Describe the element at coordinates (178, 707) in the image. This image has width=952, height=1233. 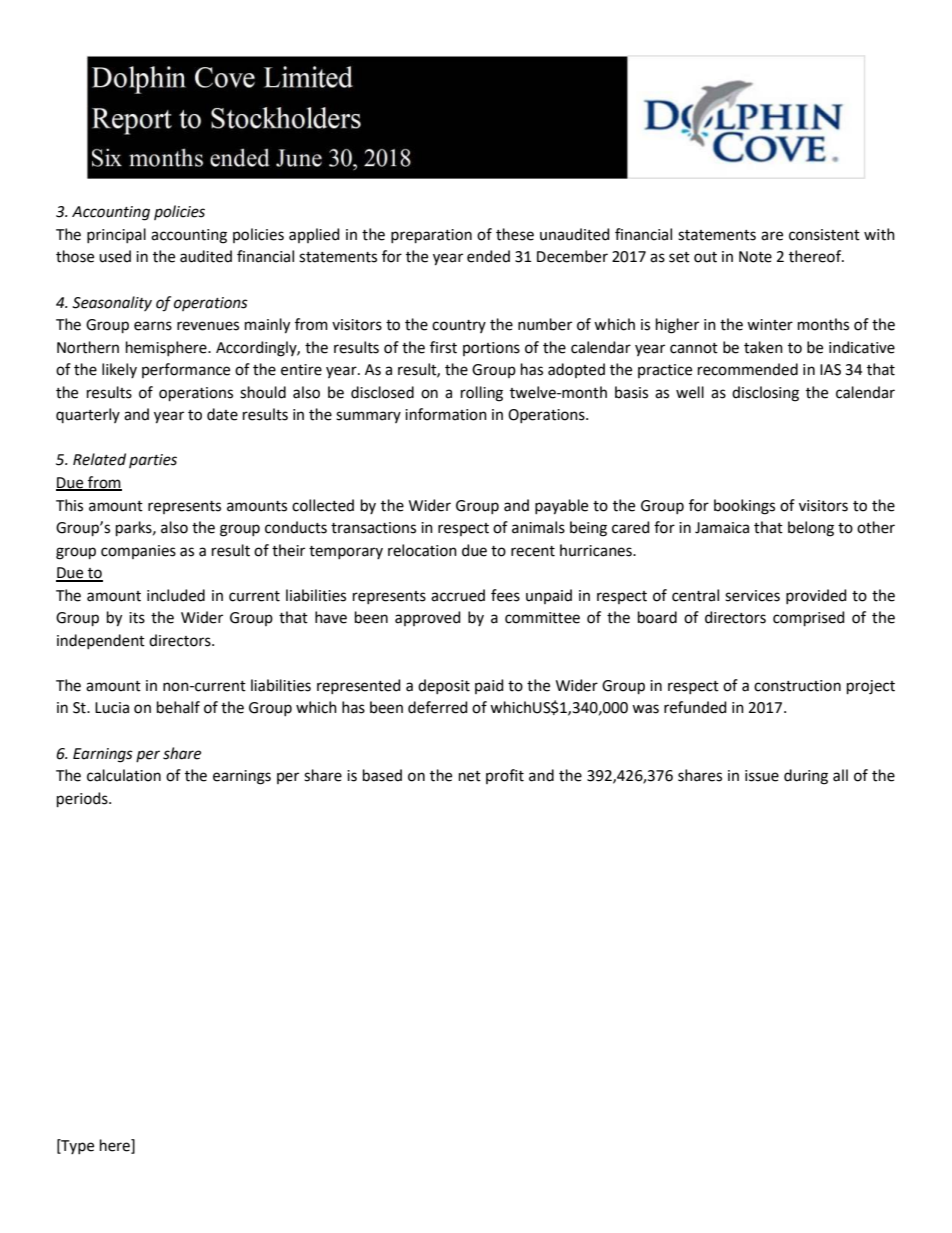
I see `behalf` at that location.
